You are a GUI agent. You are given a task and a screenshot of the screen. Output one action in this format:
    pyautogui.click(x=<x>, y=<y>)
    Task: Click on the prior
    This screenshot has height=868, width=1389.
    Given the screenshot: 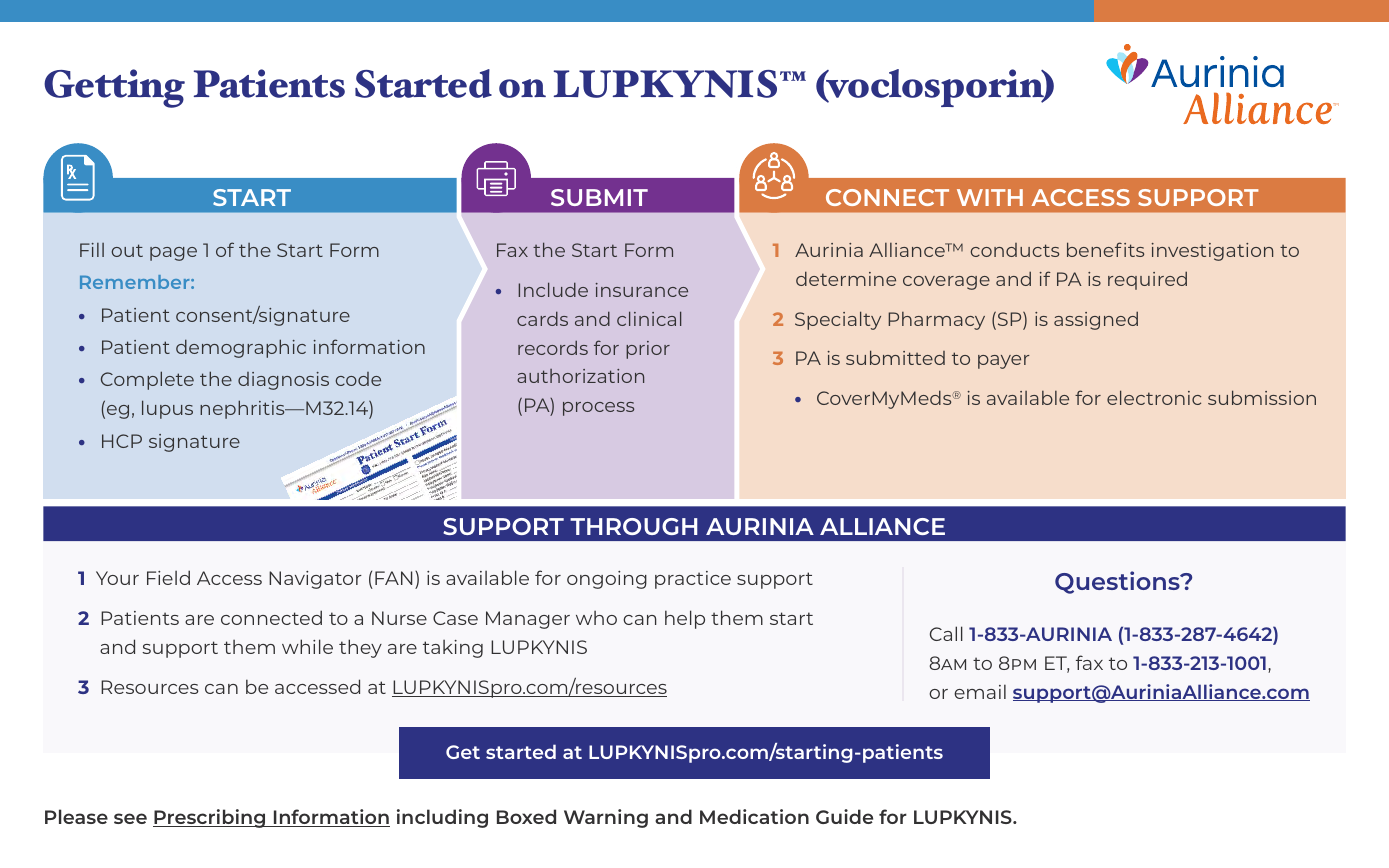 What is the action you would take?
    pyautogui.click(x=648, y=350)
